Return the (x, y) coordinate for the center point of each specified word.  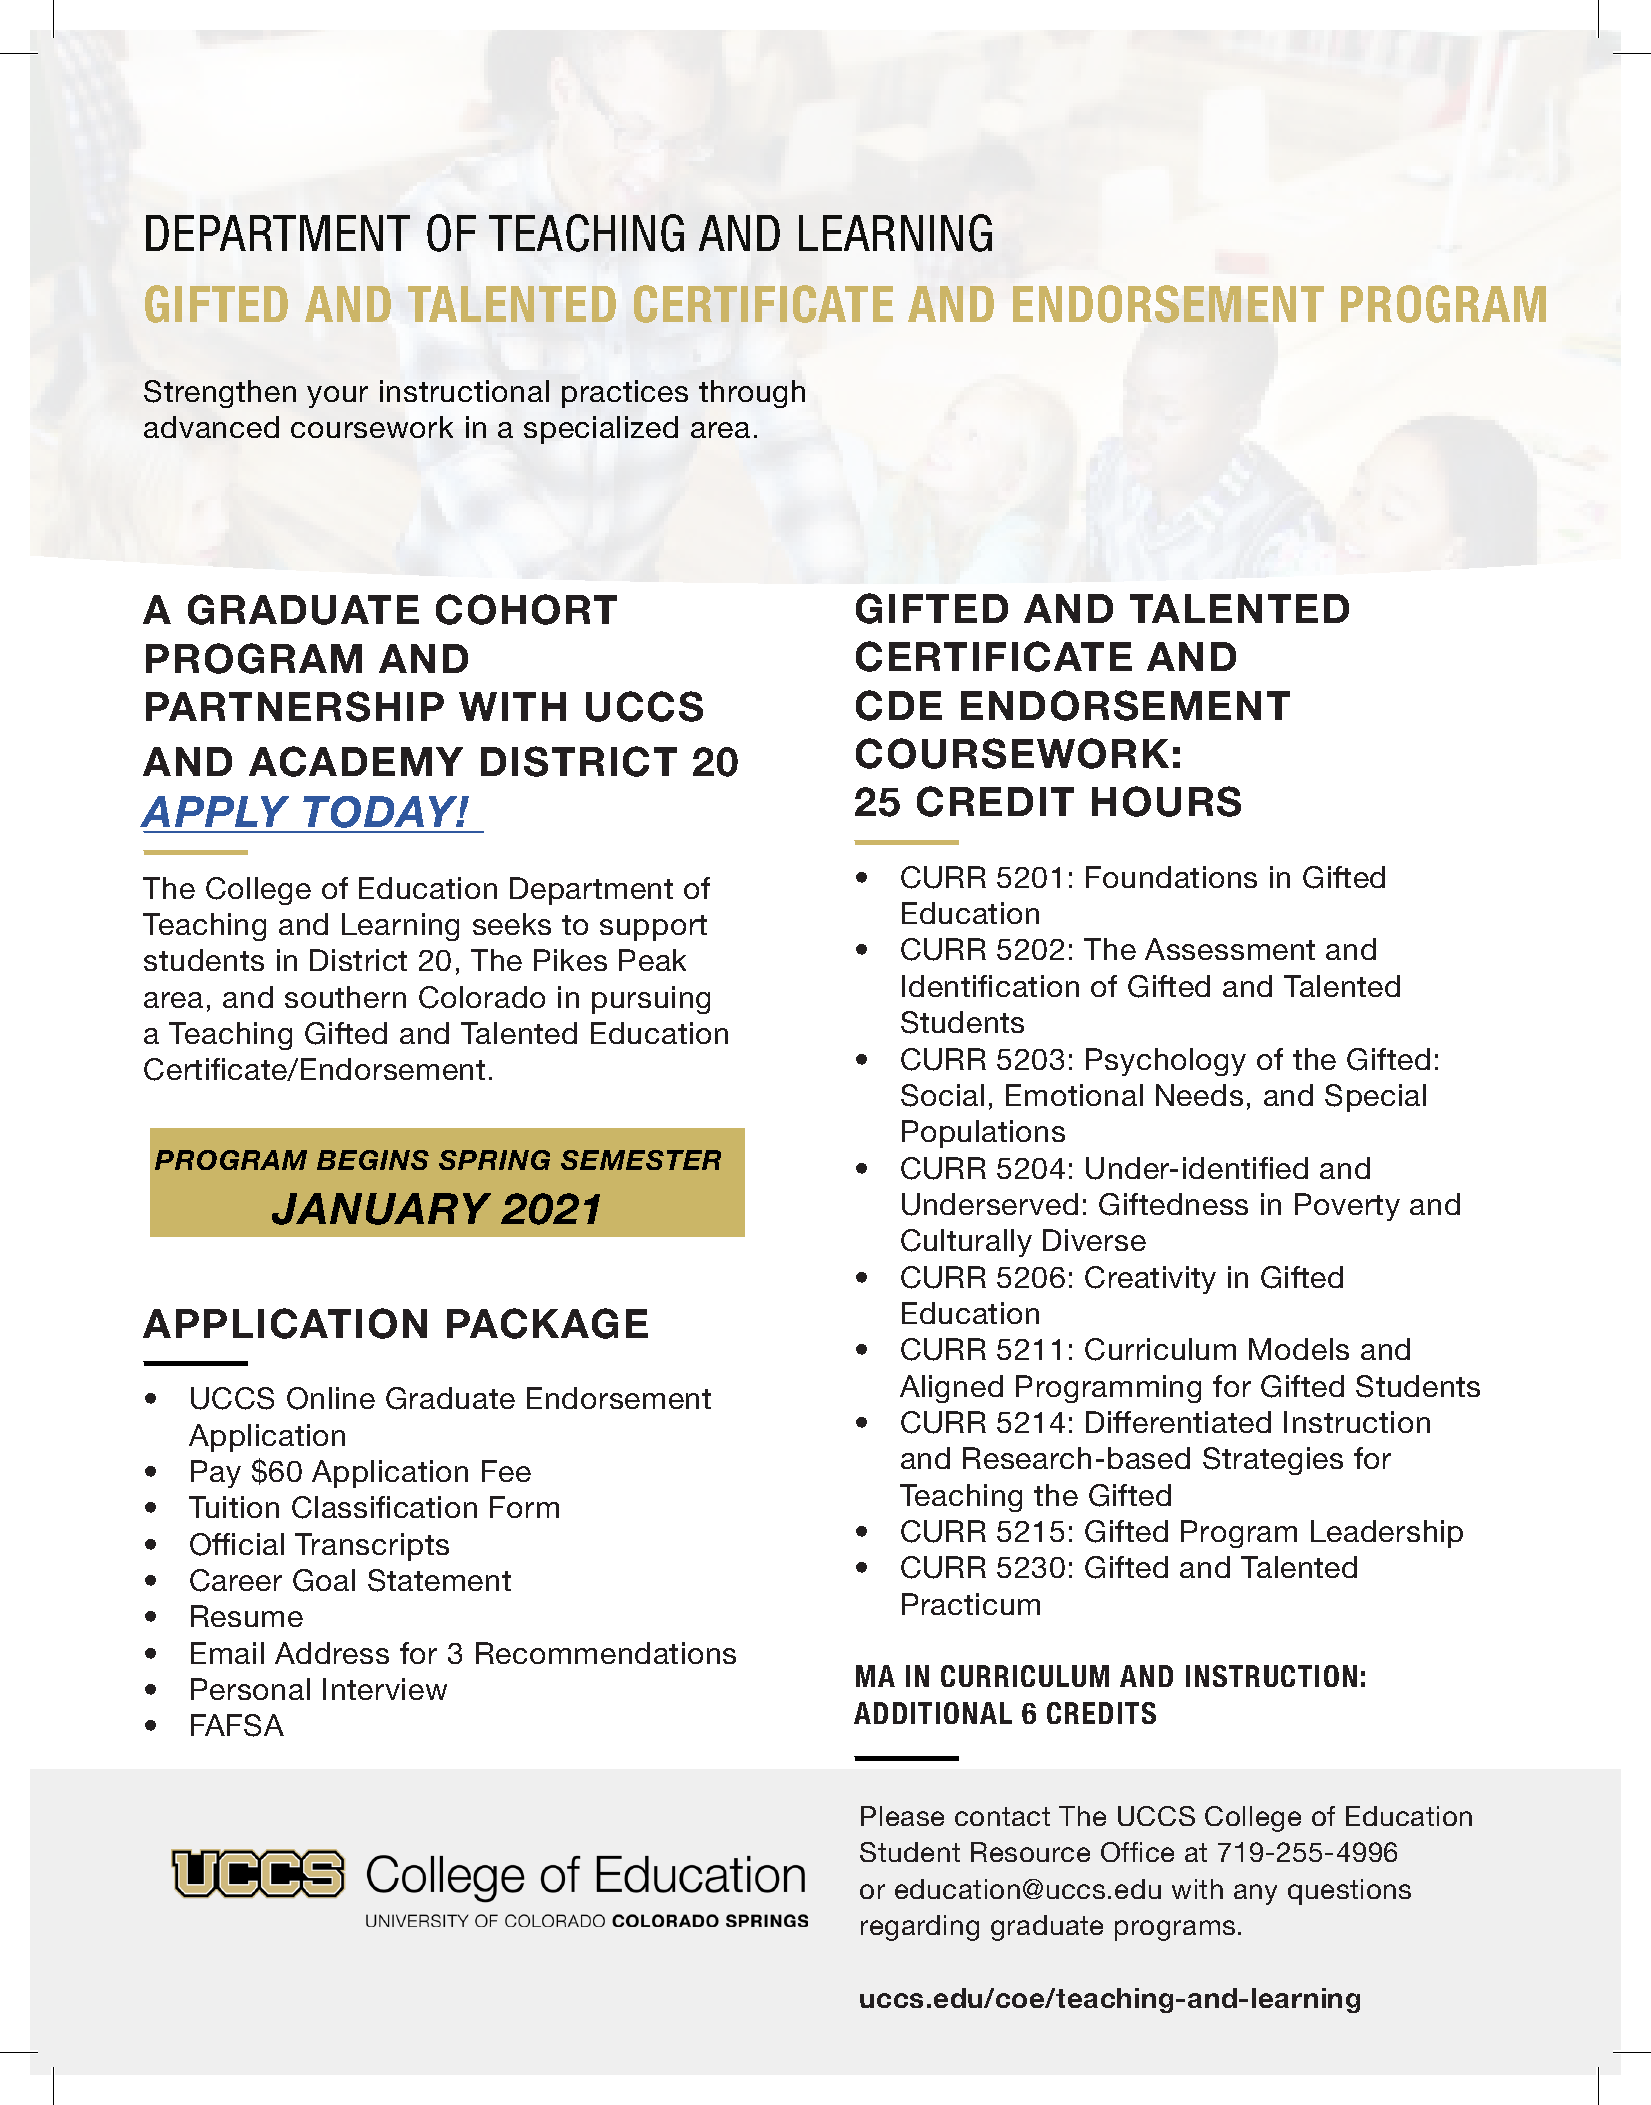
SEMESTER (641, 1160)
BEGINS (373, 1160)
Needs (1199, 1095)
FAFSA (237, 1725)
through (752, 394)
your (337, 397)
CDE (899, 705)
